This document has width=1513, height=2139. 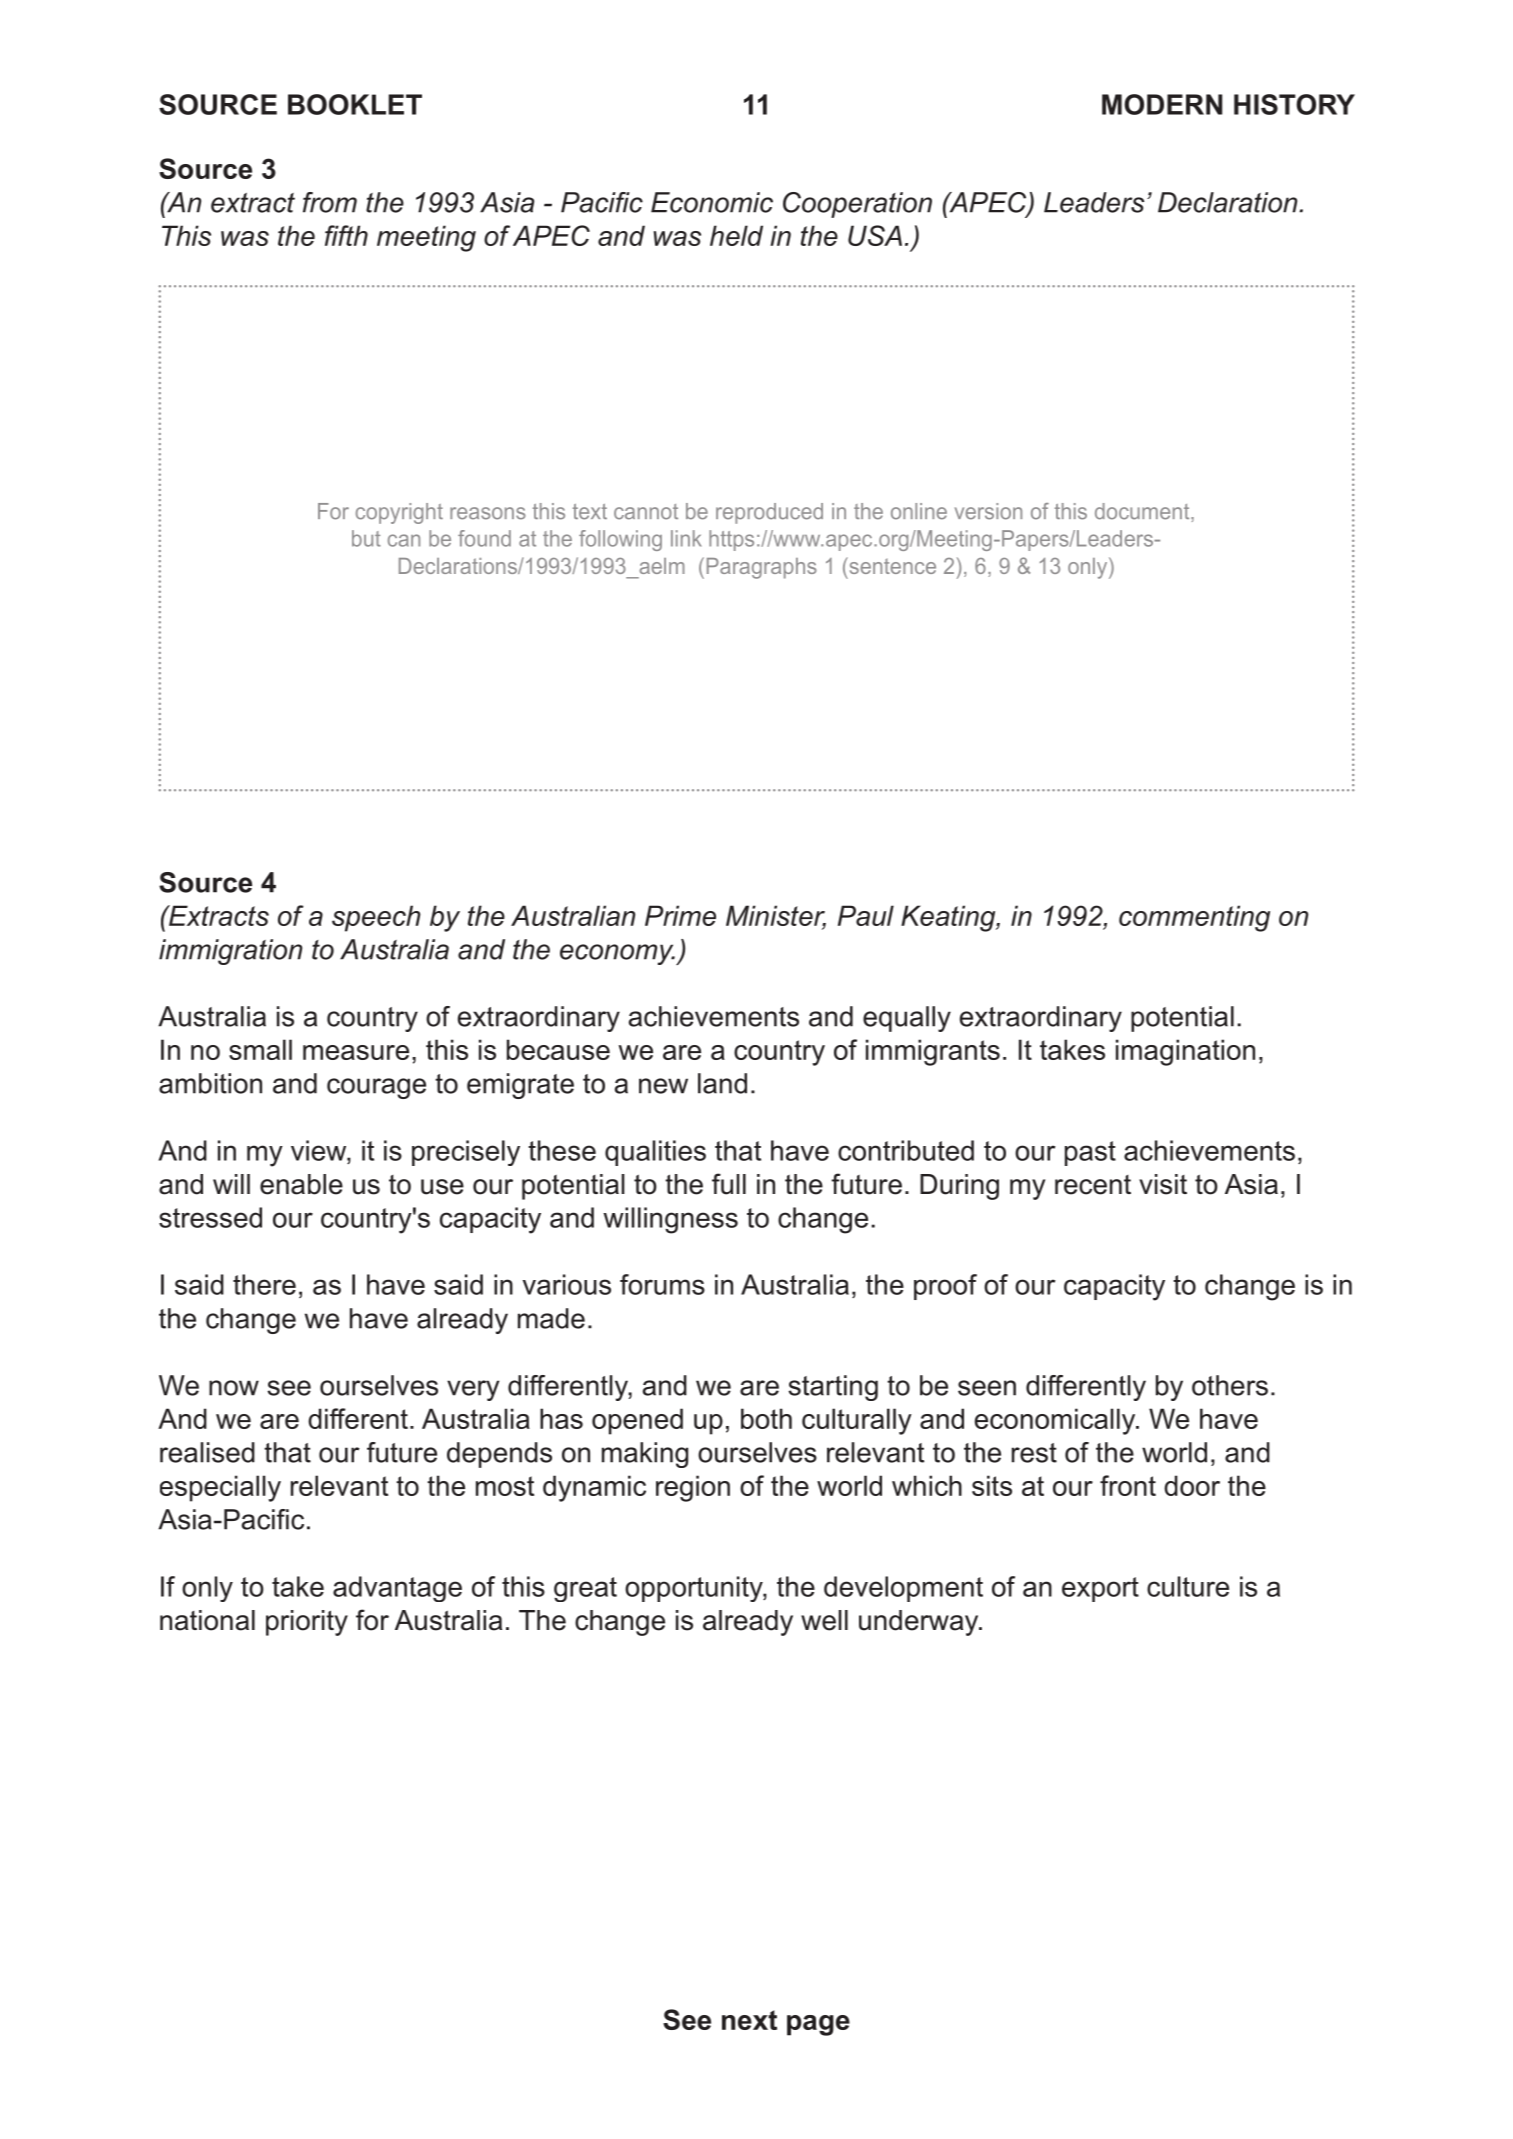 What do you see at coordinates (736, 235) in the document?
I see `held` at bounding box center [736, 235].
